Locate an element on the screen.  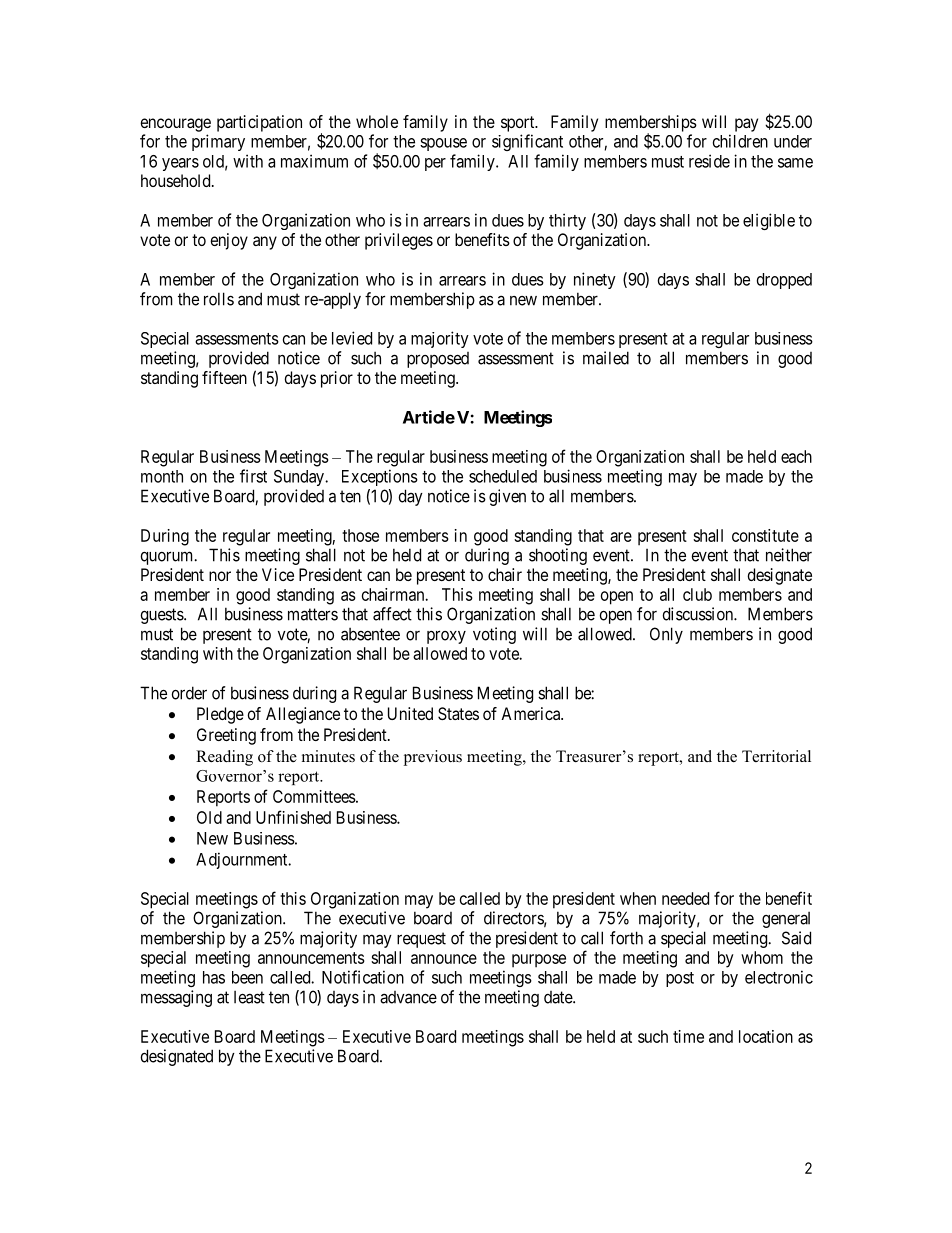
children is located at coordinates (740, 141).
